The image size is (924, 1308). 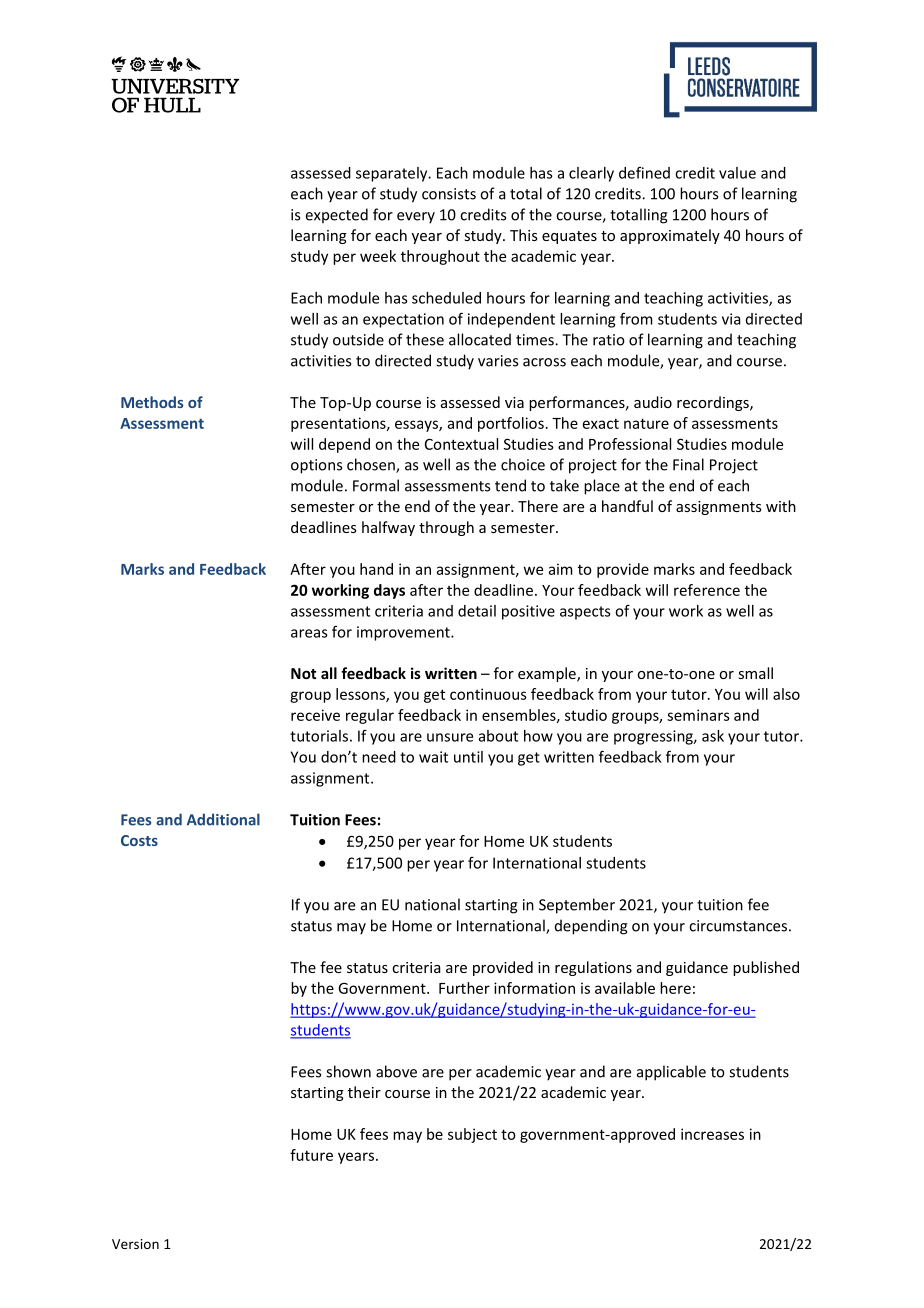 I want to click on value, so click(x=737, y=173).
